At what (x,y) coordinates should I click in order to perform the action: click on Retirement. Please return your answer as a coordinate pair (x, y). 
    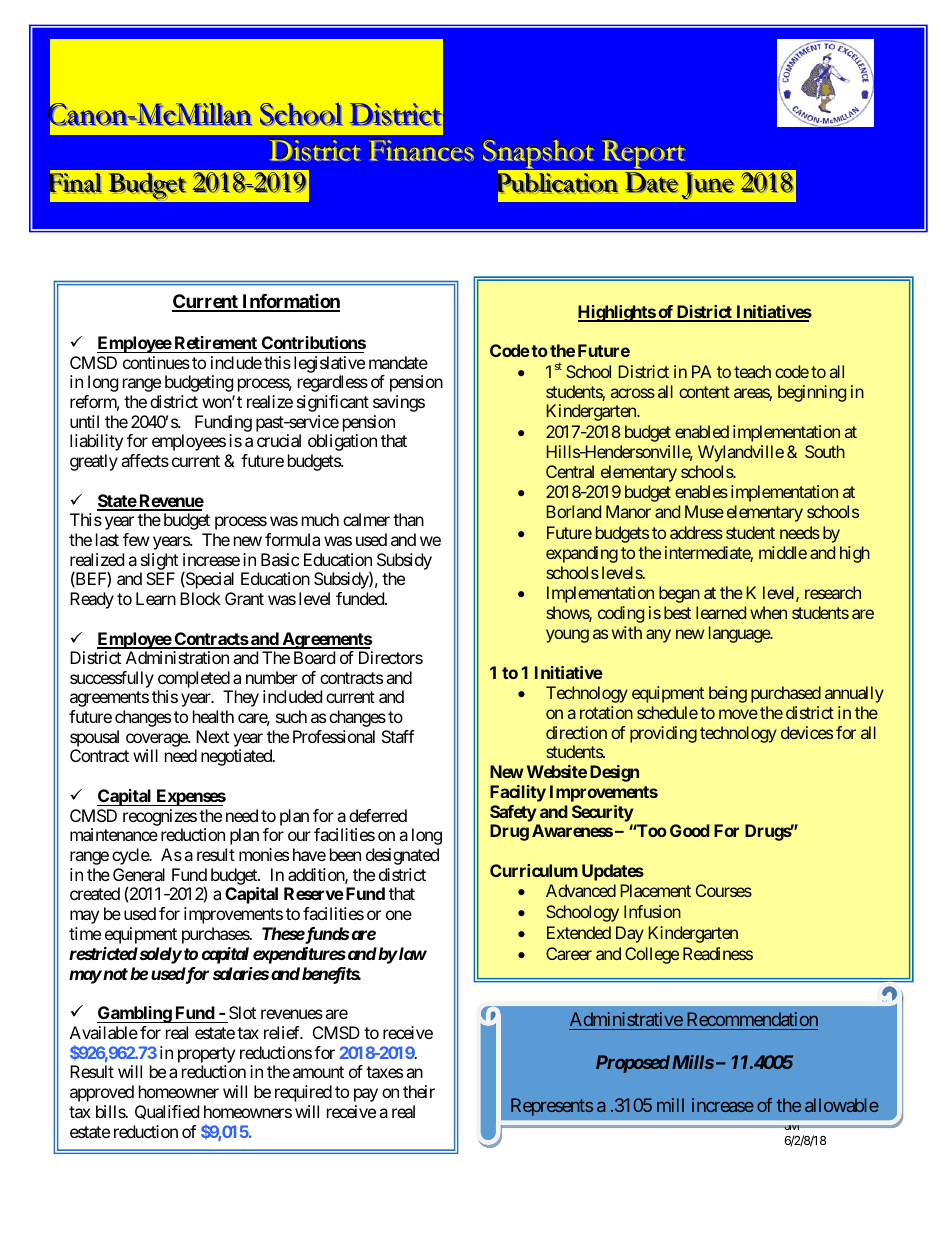
    Looking at the image, I should click on (216, 342).
